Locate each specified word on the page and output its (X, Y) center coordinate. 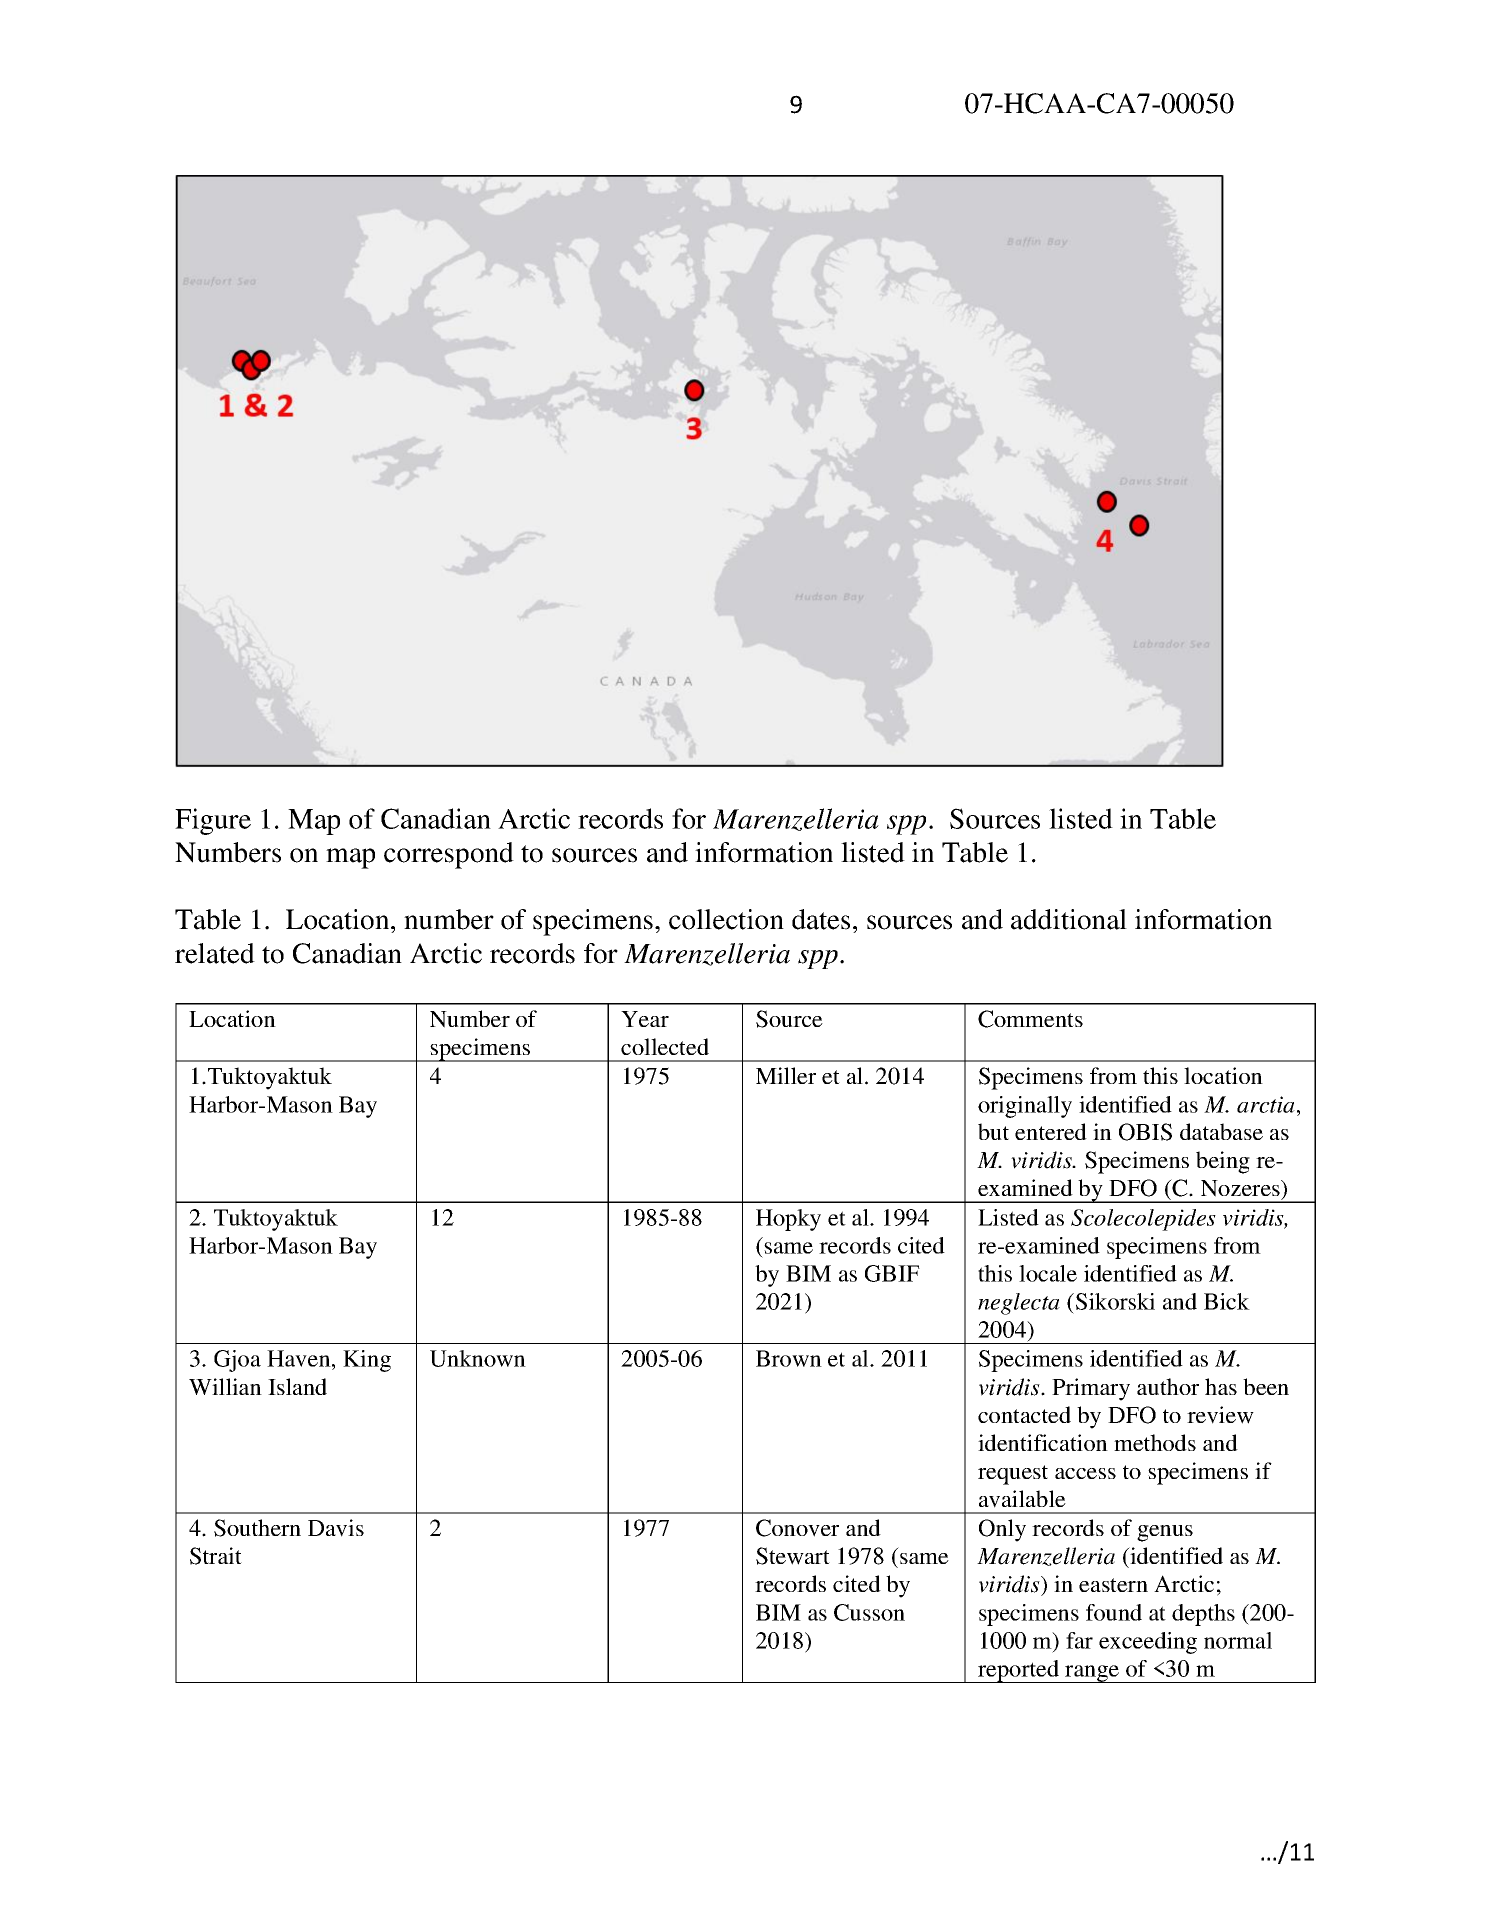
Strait (216, 1556)
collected (665, 1046)
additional (1069, 919)
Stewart (793, 1556)
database (1221, 1131)
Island (297, 1386)
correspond (449, 855)
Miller (786, 1075)
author (1168, 1386)
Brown (789, 1358)
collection (726, 919)
